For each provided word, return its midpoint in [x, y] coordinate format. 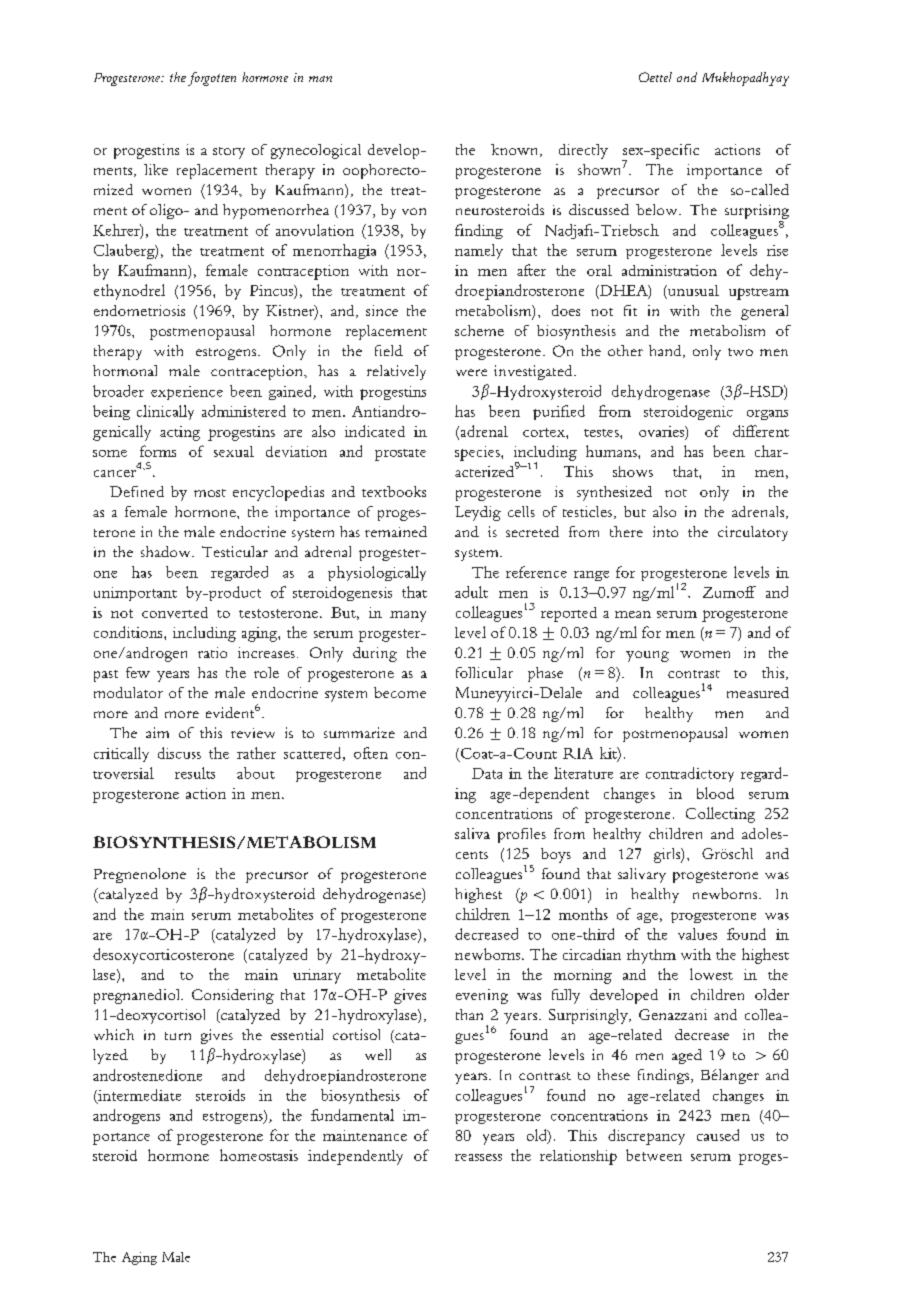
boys [556, 855]
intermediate [138, 1096]
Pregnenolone [140, 875]
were [471, 372]
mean [633, 614]
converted [175, 612]
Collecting [720, 815]
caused [718, 1135]
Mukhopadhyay [745, 79]
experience [187, 393]
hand [666, 351]
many [408, 616]
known [516, 150]
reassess [478, 1157]
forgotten [212, 79]
